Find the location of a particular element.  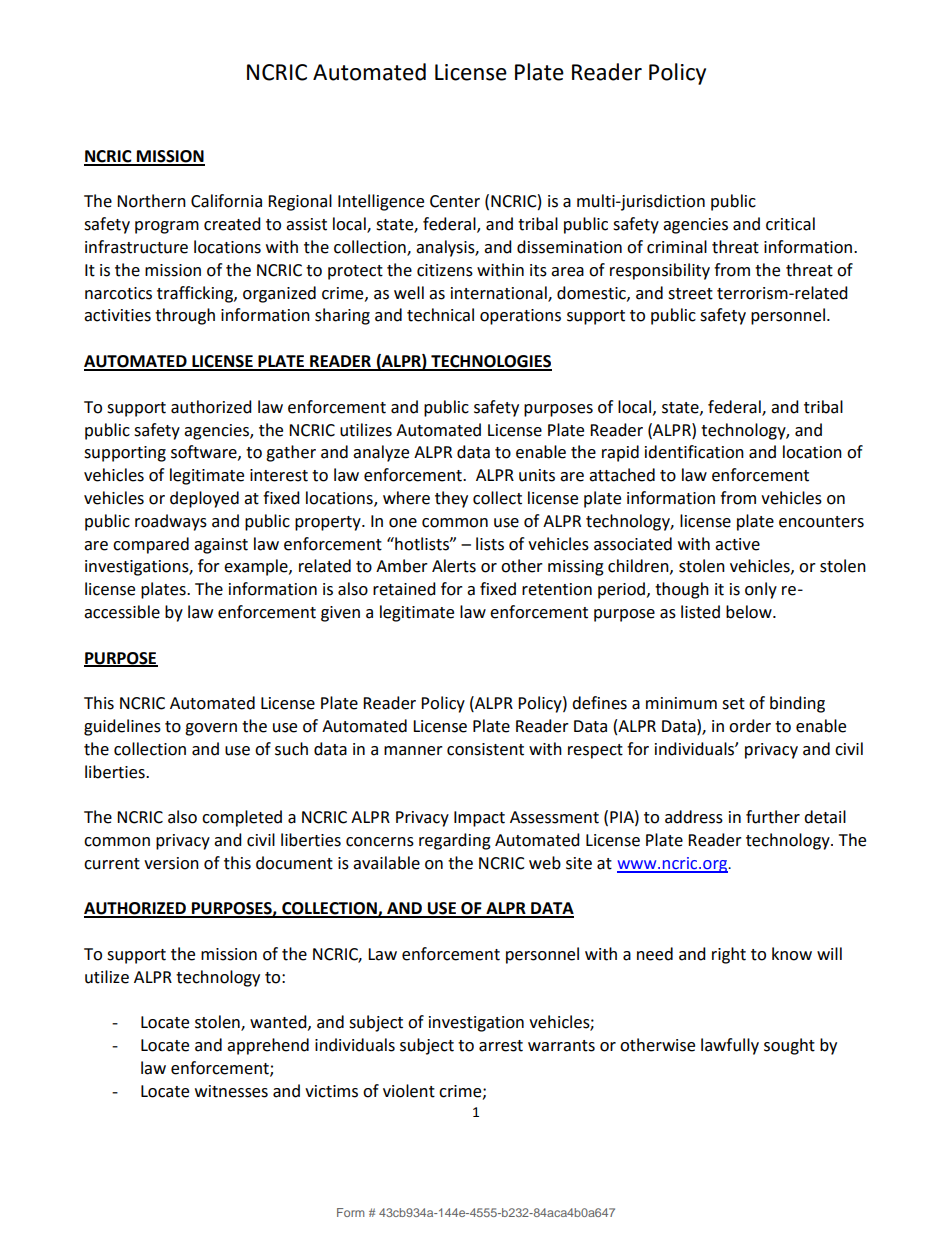

deployed is located at coordinates (204, 499).
